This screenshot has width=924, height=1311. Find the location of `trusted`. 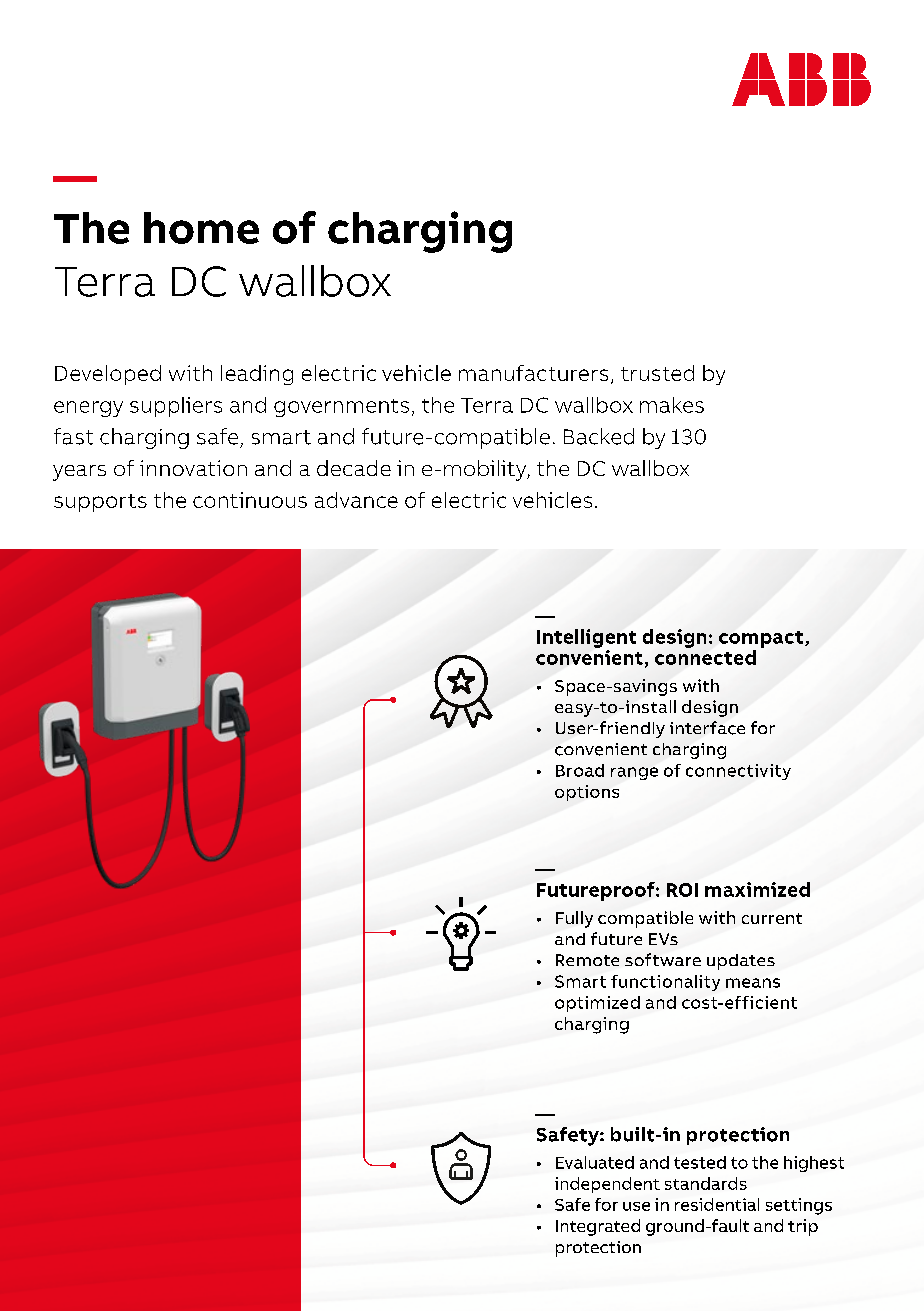

trusted is located at coordinates (657, 373).
